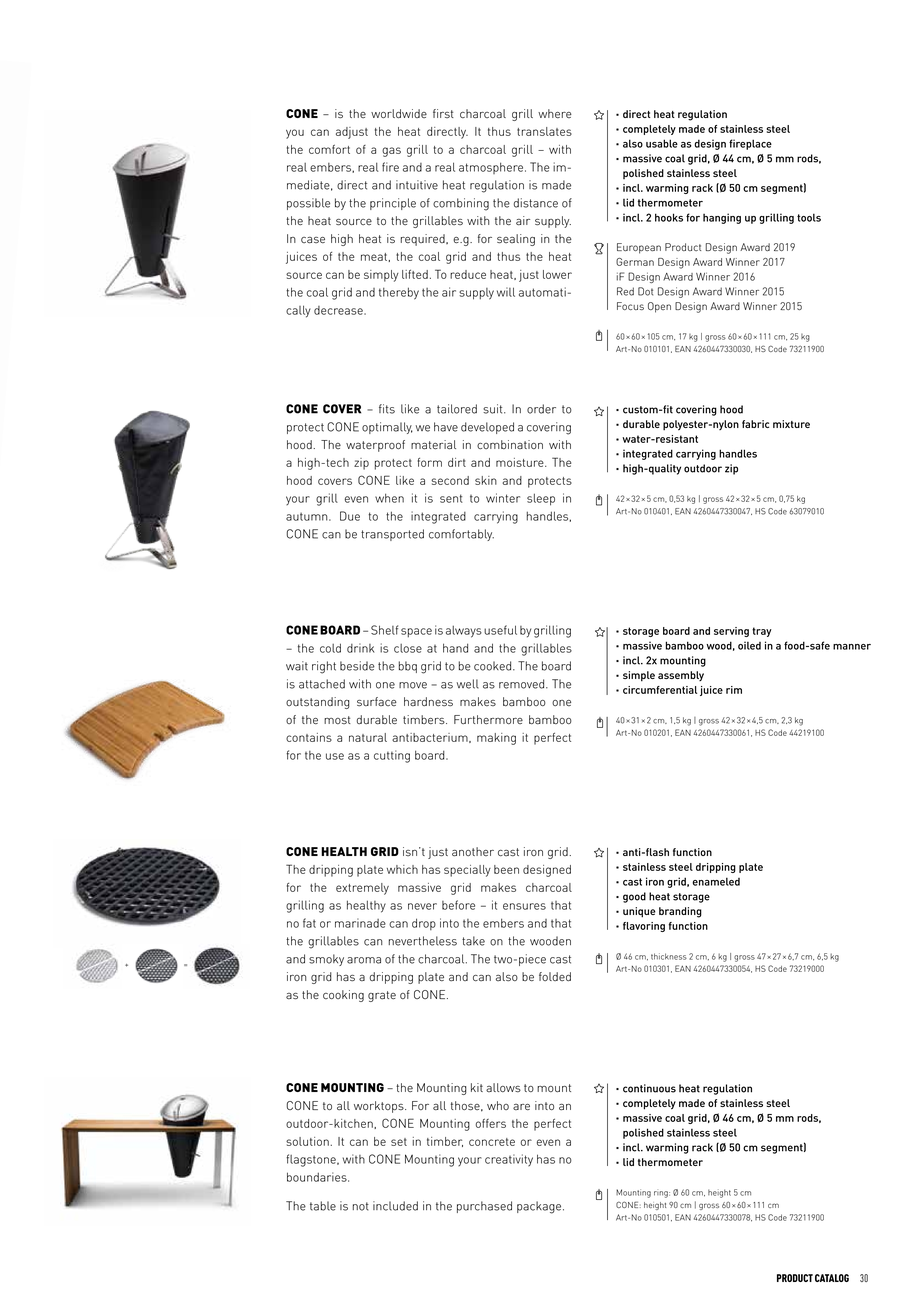 The width and height of the screenshot is (924, 1308). I want to click on simple, so click(639, 676).
